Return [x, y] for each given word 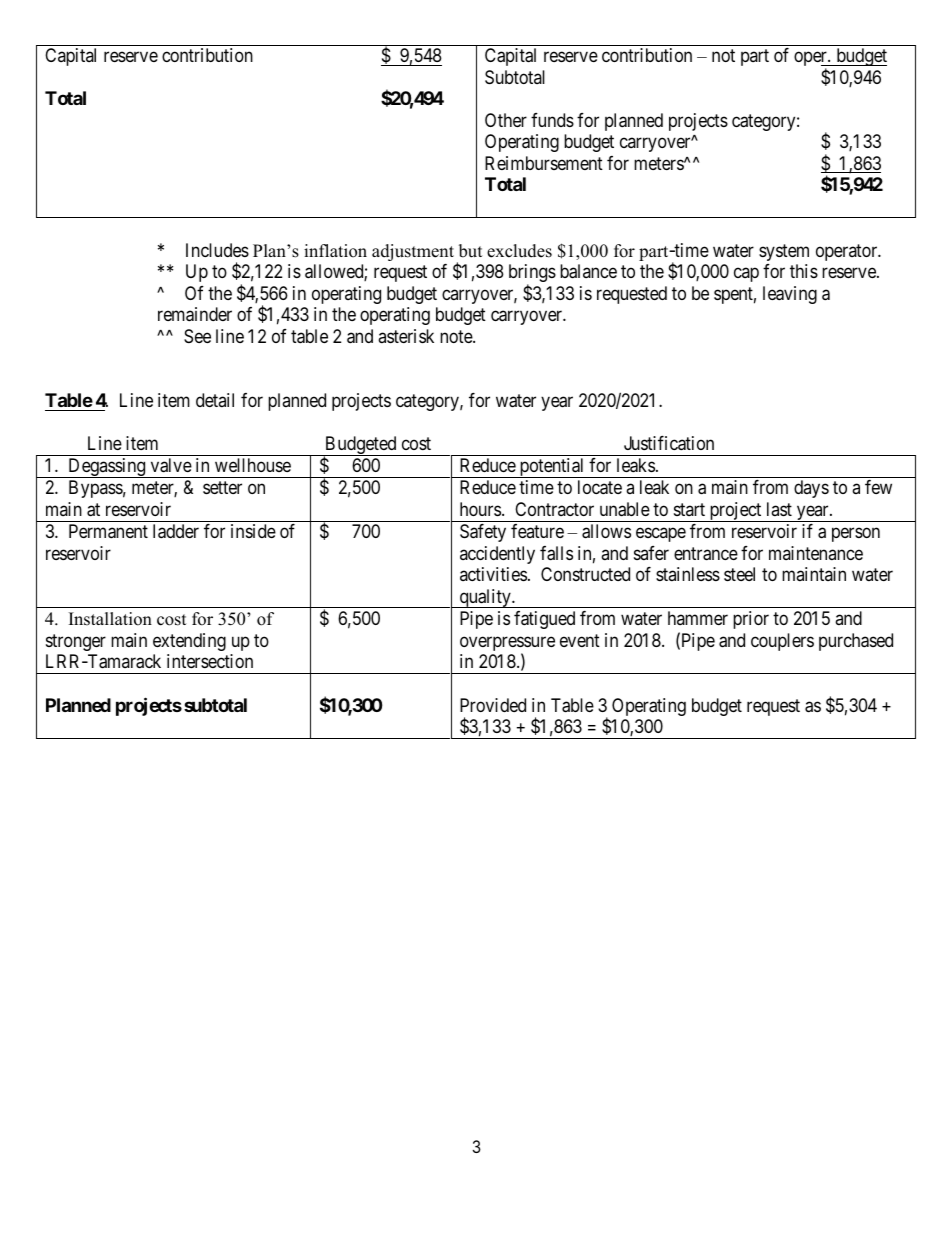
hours [480, 509]
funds [552, 120]
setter [222, 488]
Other [506, 120]
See [197, 336]
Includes [217, 250]
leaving [790, 295]
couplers [782, 642]
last [779, 509]
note [457, 336]
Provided [493, 705]
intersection [210, 661]
